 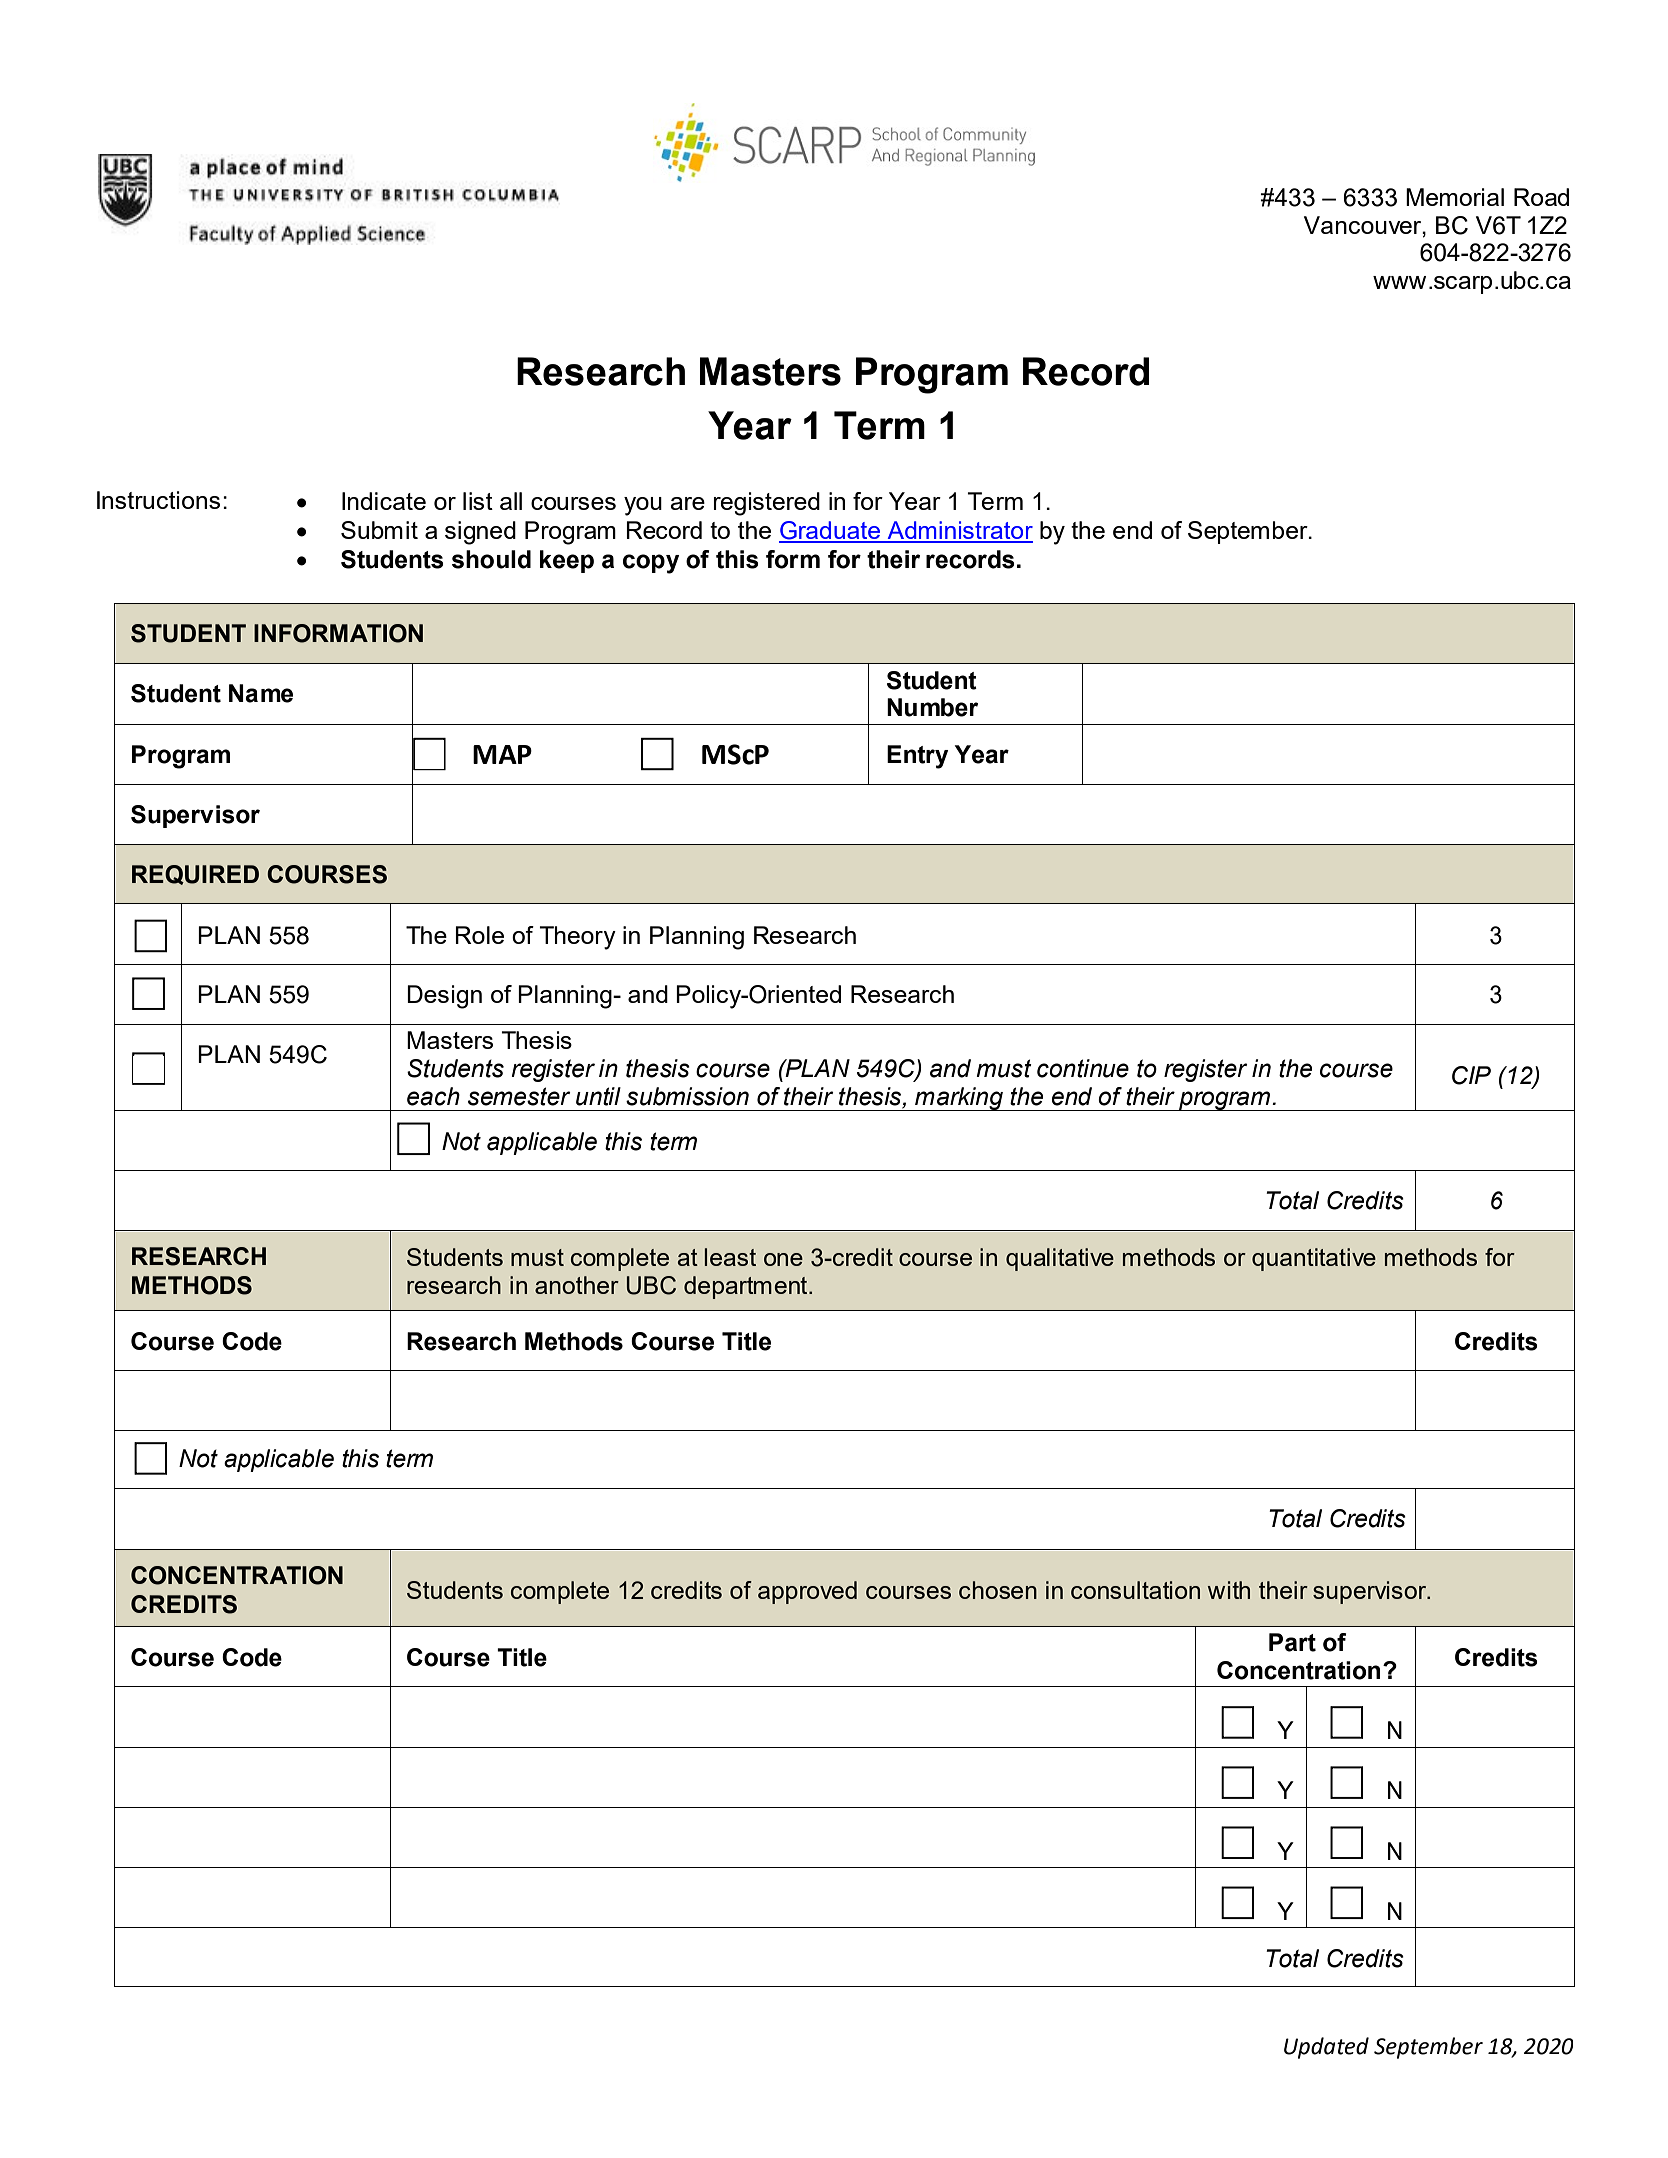 What do you see at coordinates (932, 707) in the page?
I see `Number` at bounding box center [932, 707].
